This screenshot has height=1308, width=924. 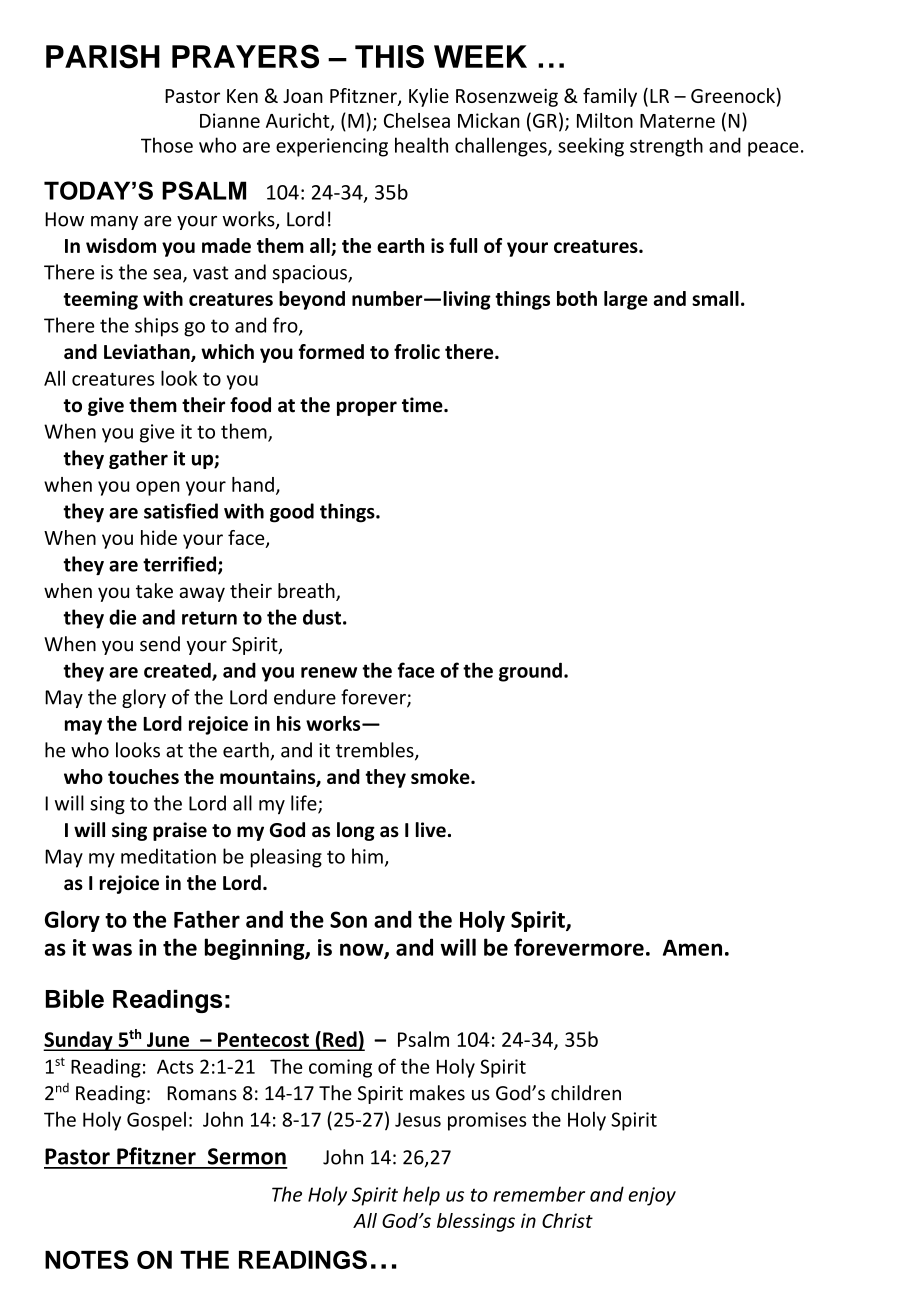 I want to click on breath, so click(x=307, y=592).
